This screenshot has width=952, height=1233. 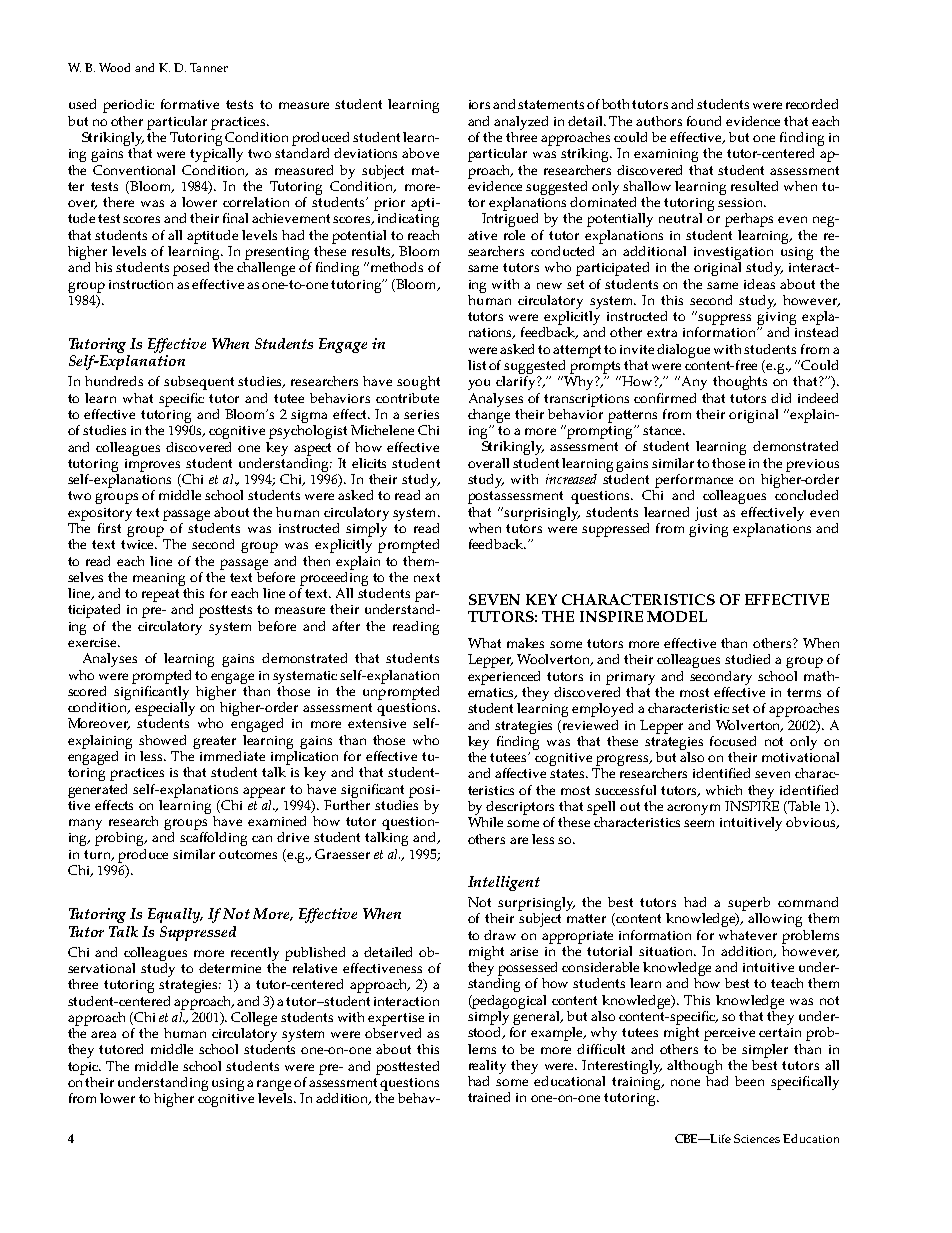 I want to click on trained, so click(x=489, y=1097).
